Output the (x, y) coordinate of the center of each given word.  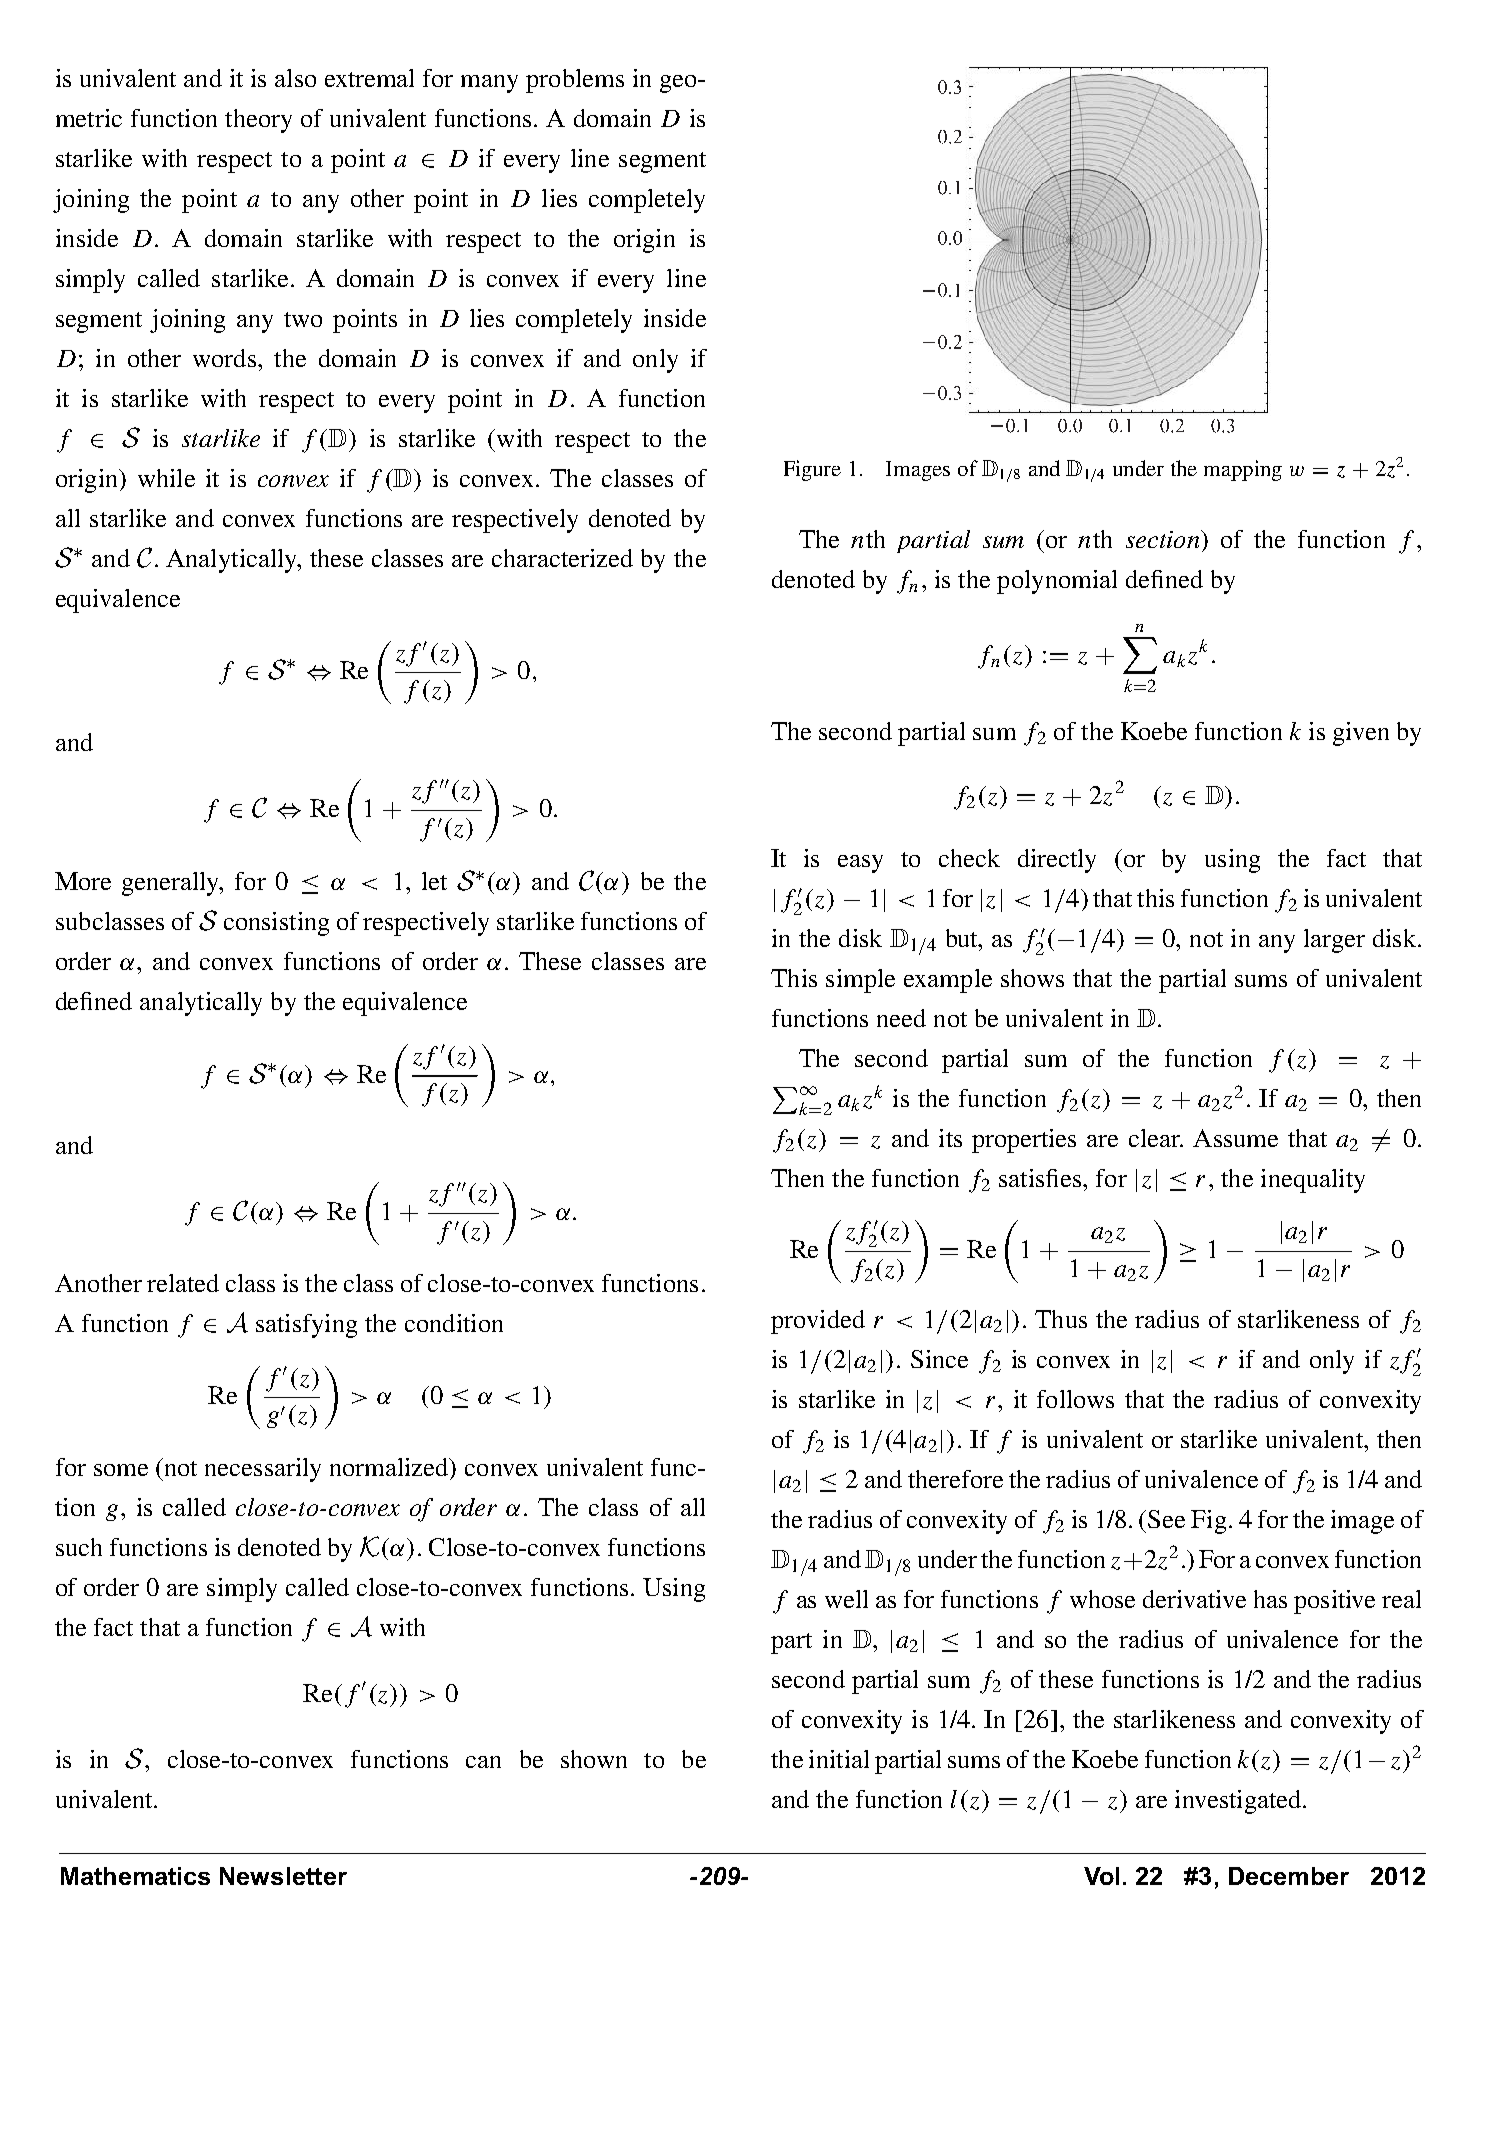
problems (575, 81)
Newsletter (283, 1876)
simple (860, 981)
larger (1334, 941)
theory (258, 121)
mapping (1243, 470)
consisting (276, 924)
